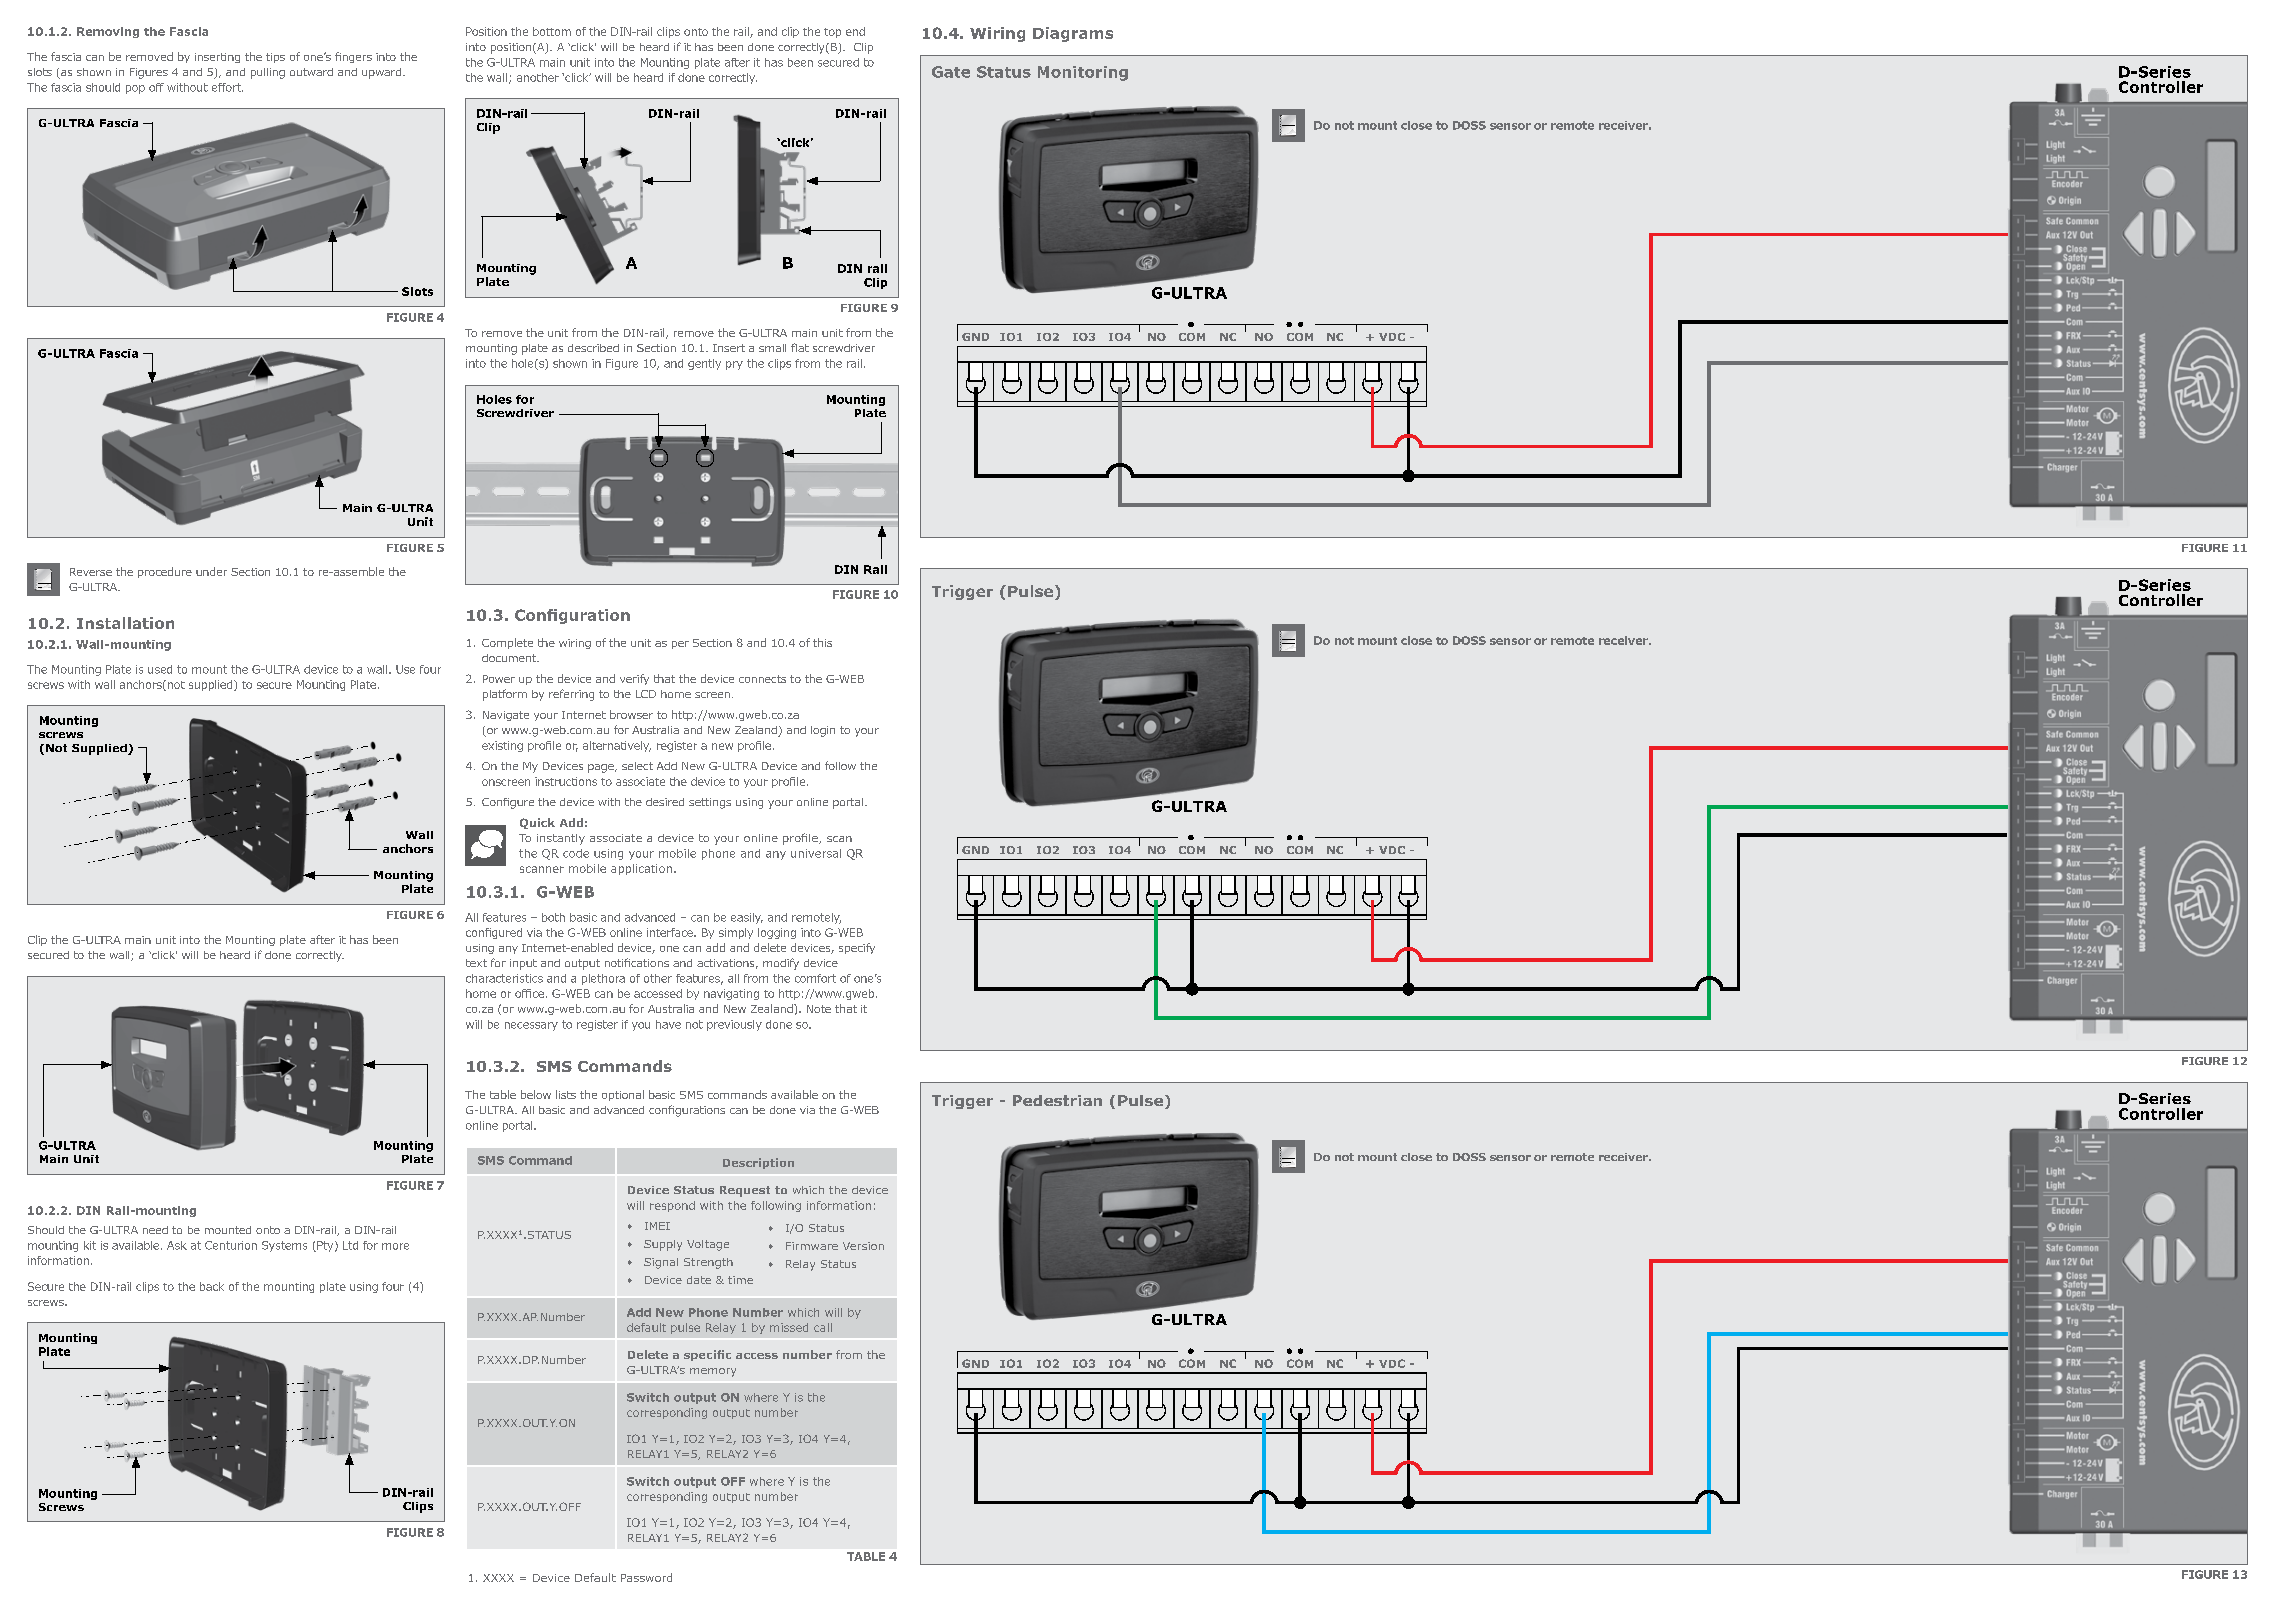 The width and height of the screenshot is (2275, 1609). What do you see at coordinates (552, 31) in the screenshot?
I see `bottom` at bounding box center [552, 31].
